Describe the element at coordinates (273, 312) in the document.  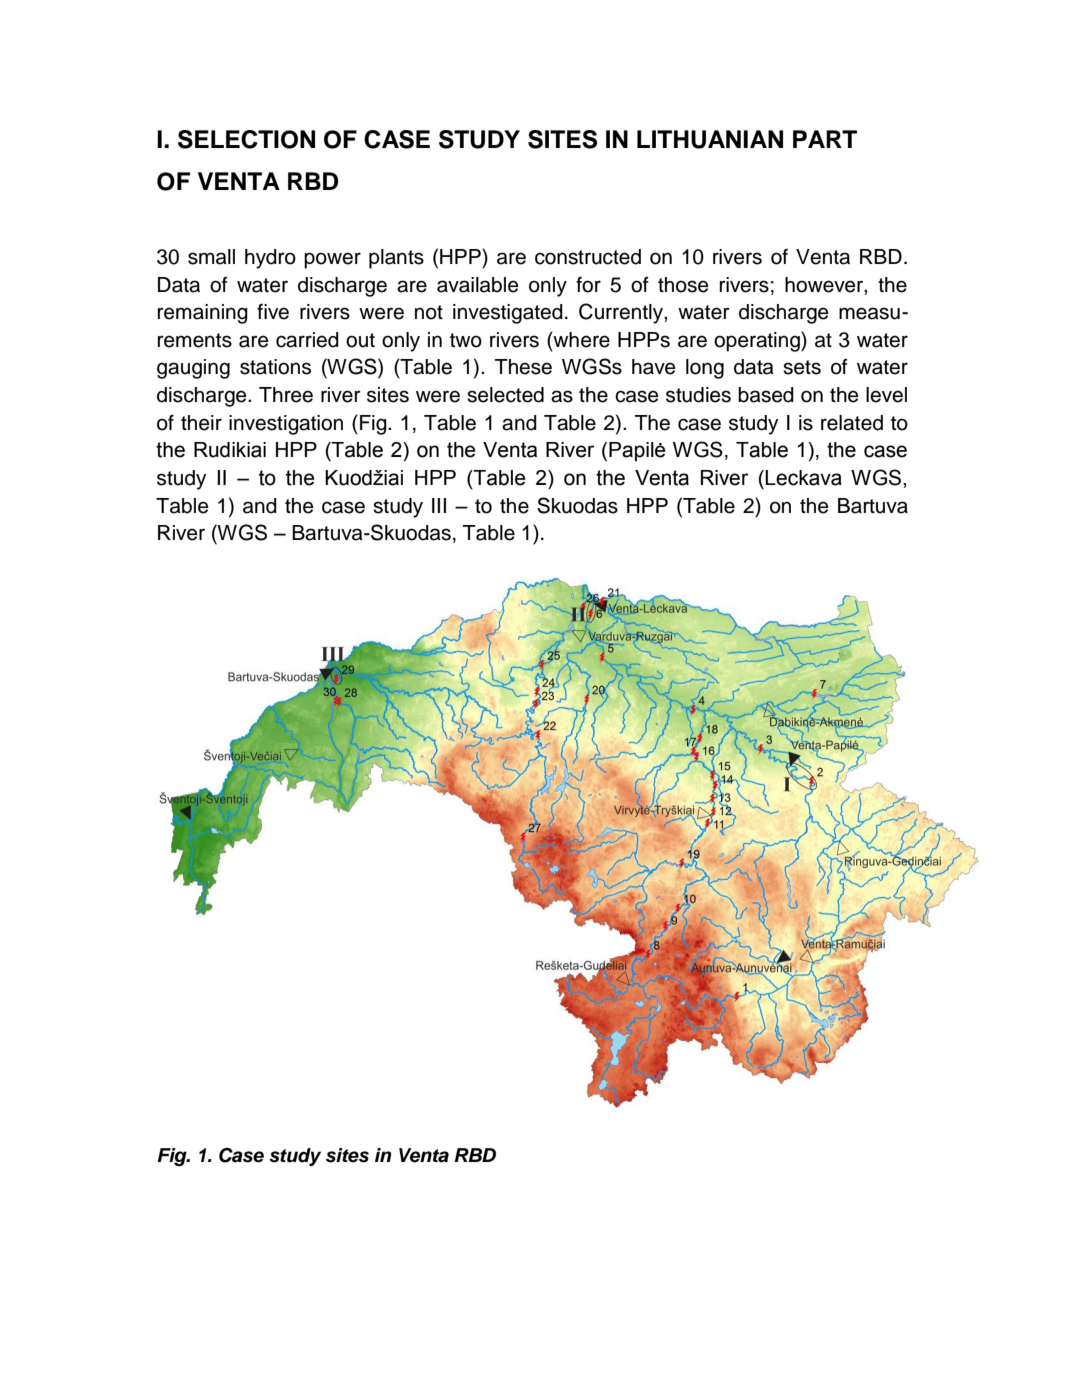
I see `five` at that location.
